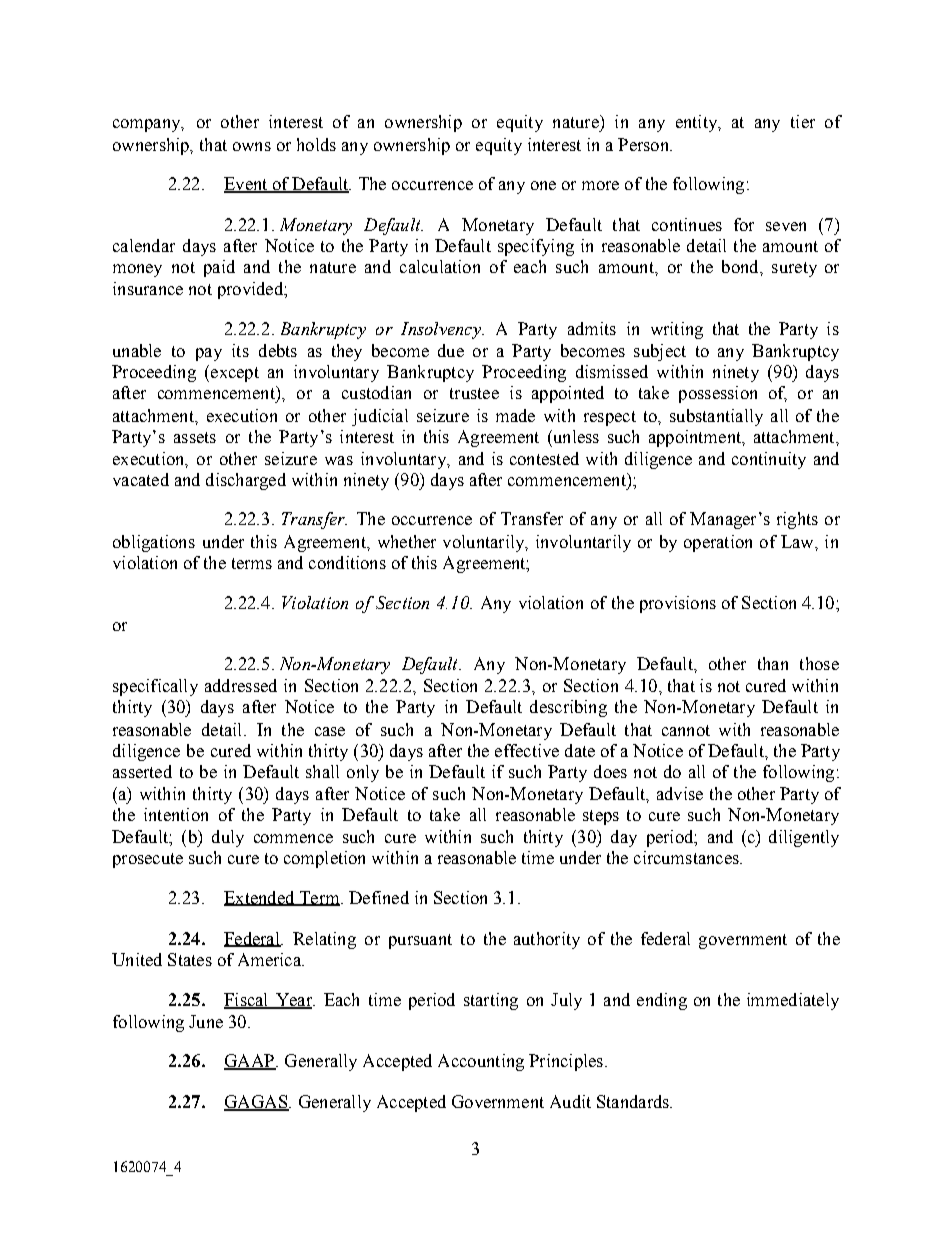 This image has height=1233, width=952. I want to click on advise, so click(680, 793).
